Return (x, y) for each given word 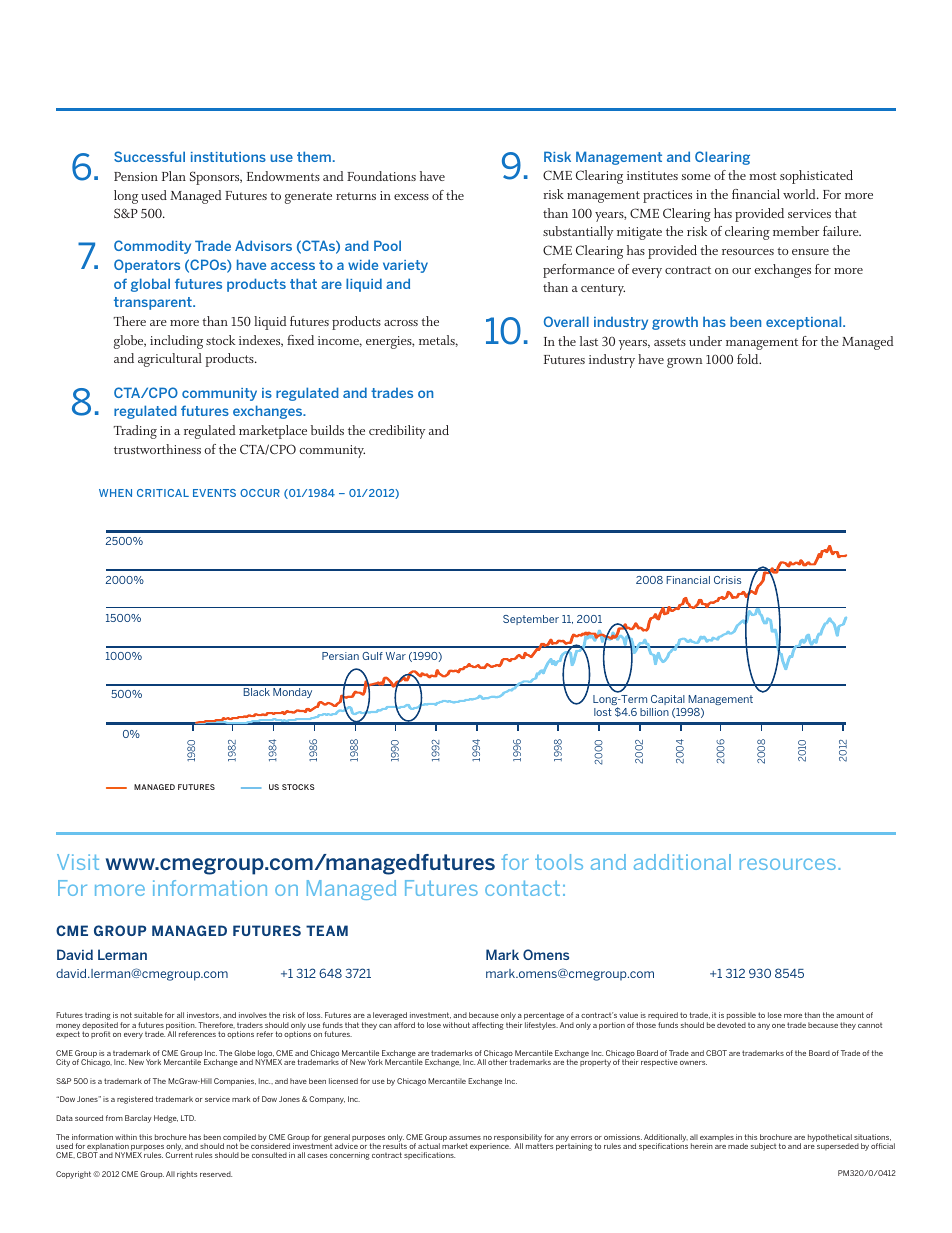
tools (559, 862)
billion (654, 712)
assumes (465, 1138)
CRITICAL (163, 493)
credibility (397, 432)
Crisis (727, 580)
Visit (78, 862)
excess (411, 197)
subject (763, 1147)
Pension (136, 176)
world (800, 194)
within (126, 1137)
